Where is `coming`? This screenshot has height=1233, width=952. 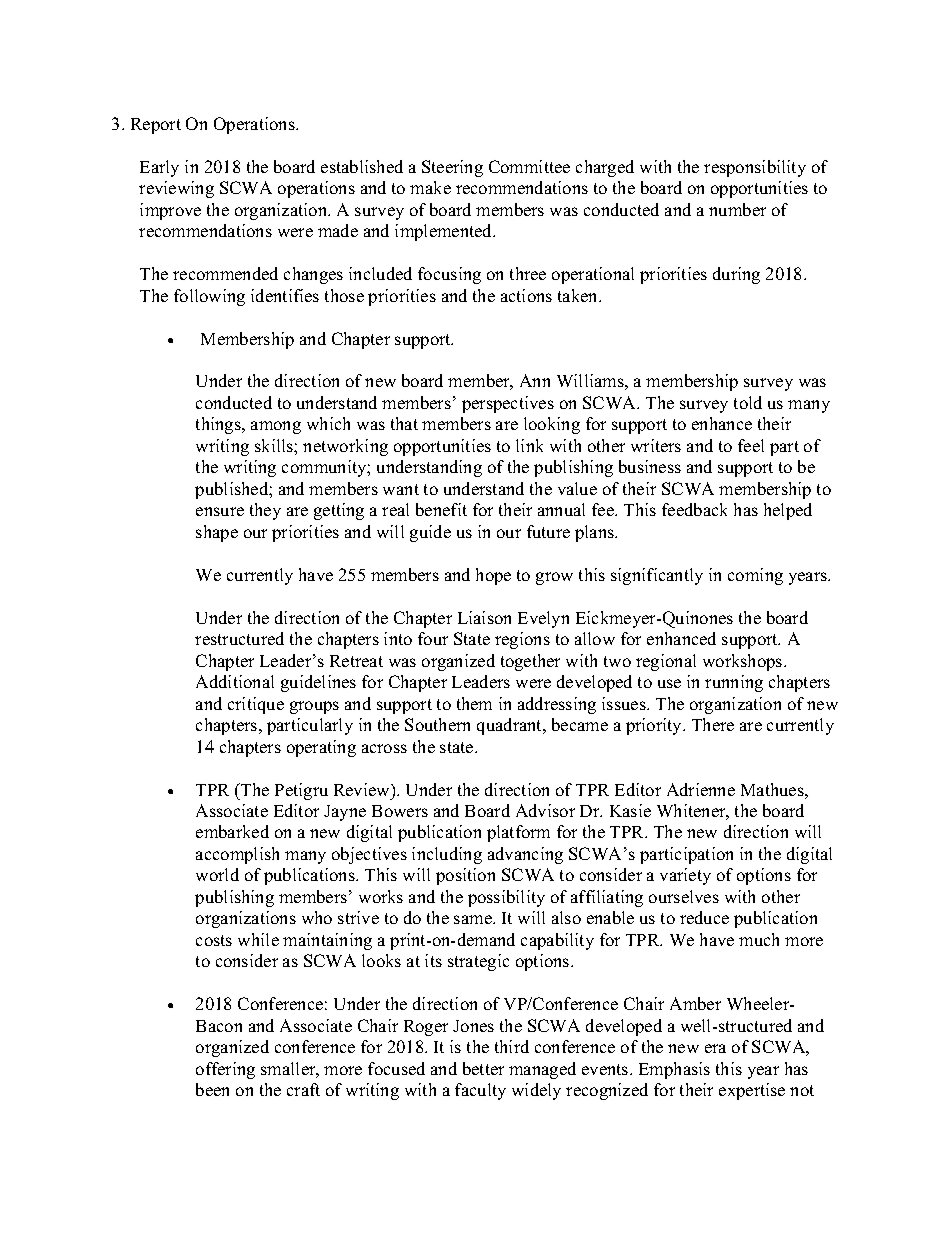 coming is located at coordinates (755, 576).
